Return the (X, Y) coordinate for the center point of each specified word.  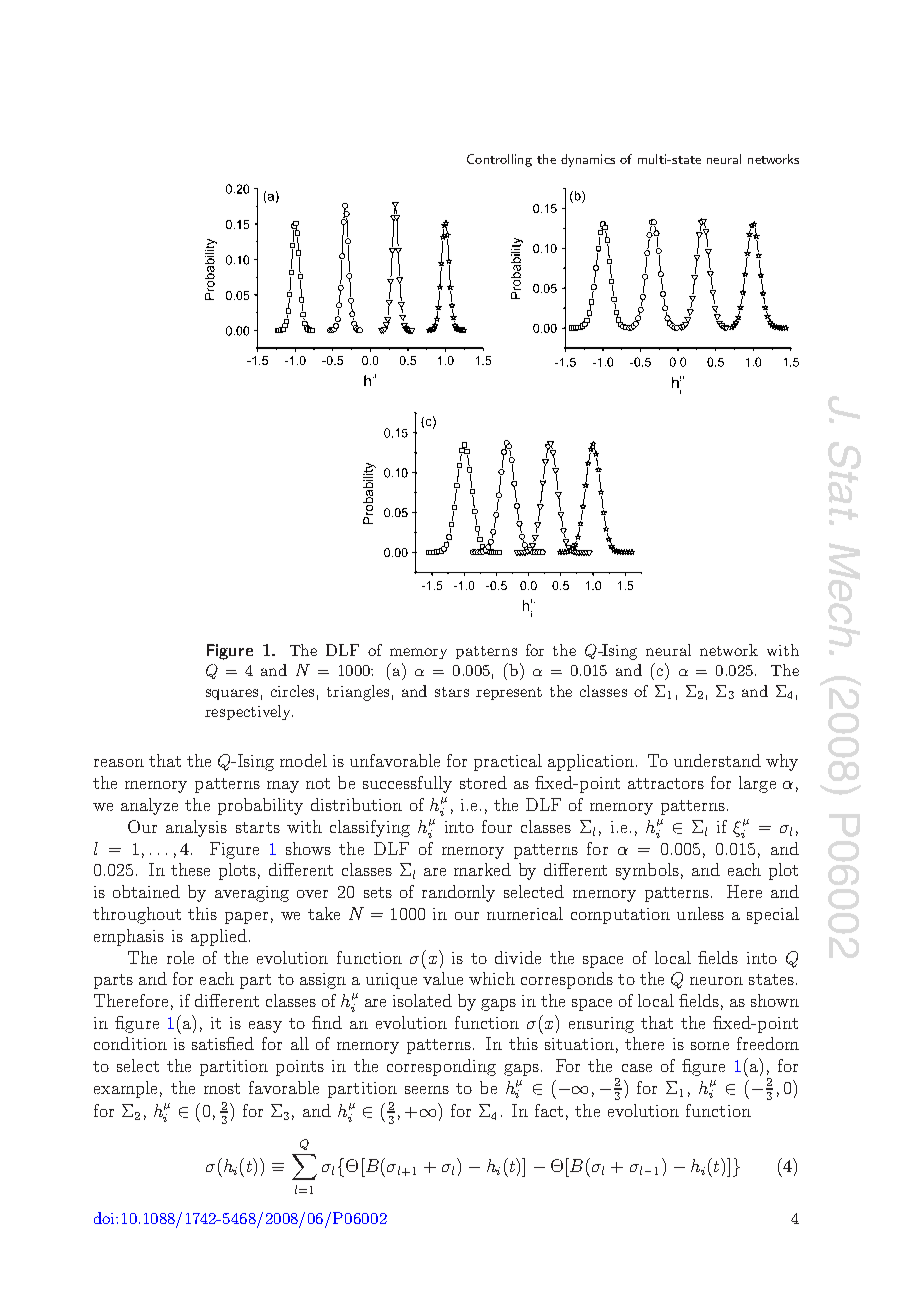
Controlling (499, 160)
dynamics (588, 160)
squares (232, 694)
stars (452, 692)
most (222, 1088)
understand (717, 760)
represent (509, 693)
